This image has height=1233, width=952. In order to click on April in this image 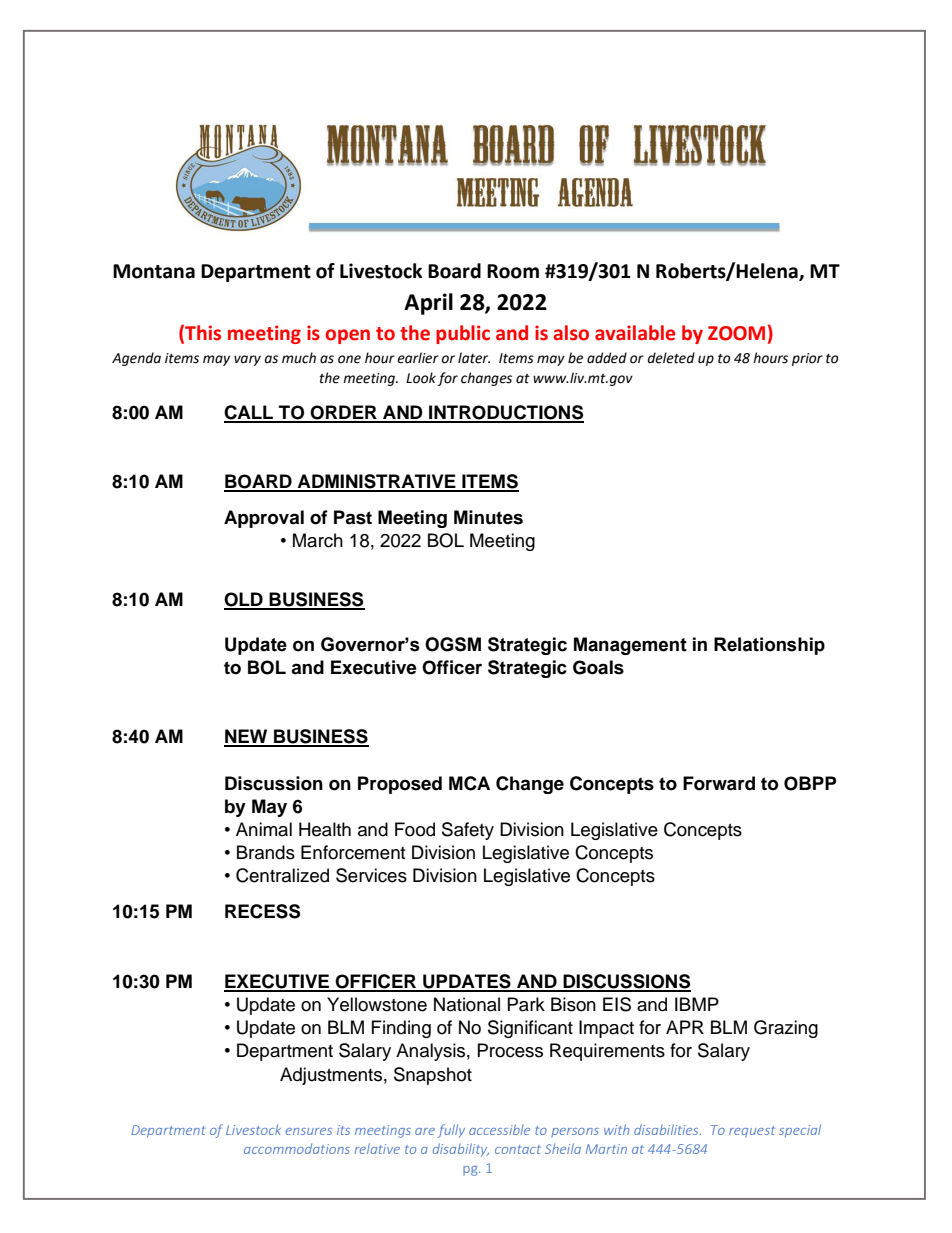, I will do `click(428, 304)`.
